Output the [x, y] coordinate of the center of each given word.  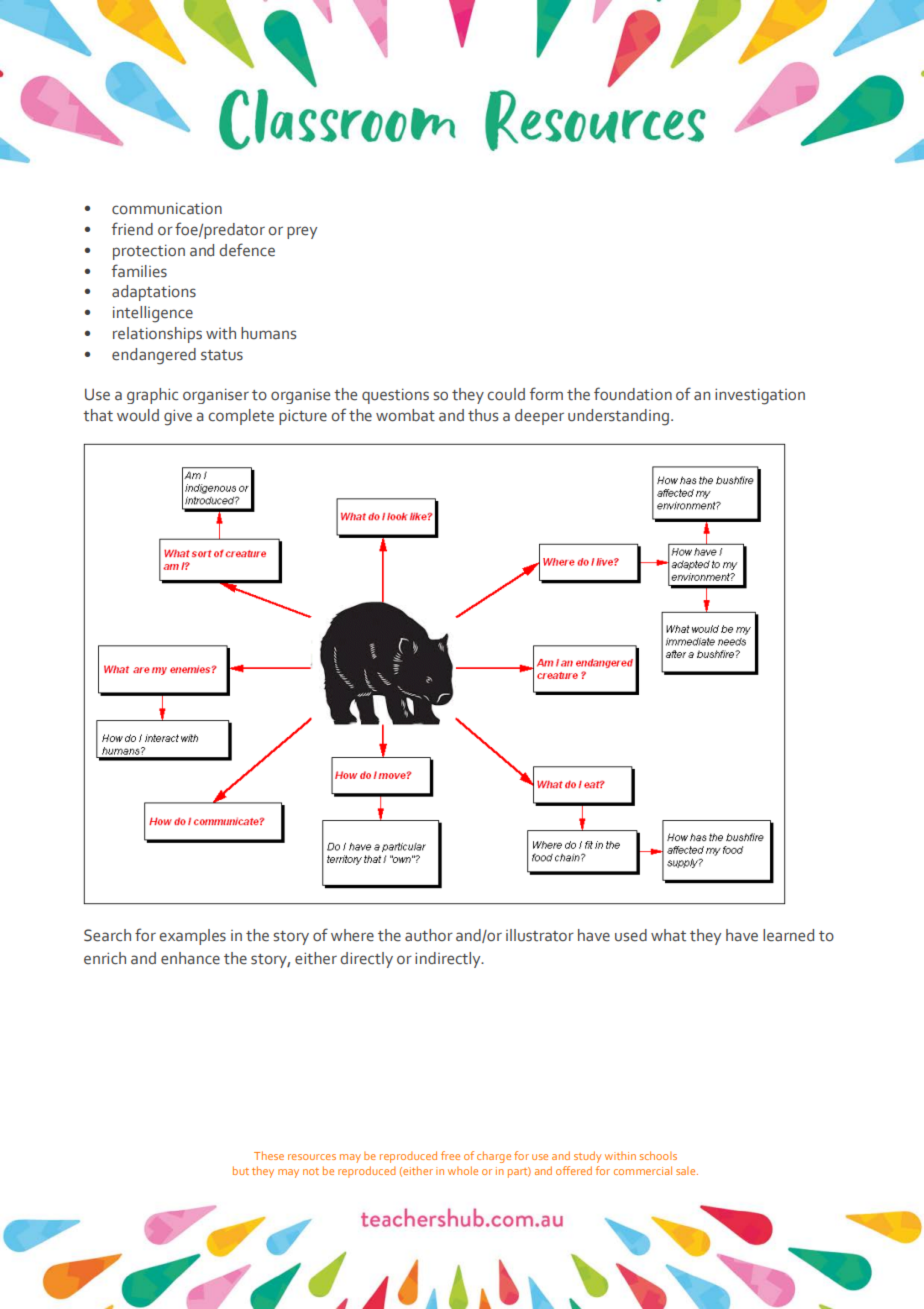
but [241, 1170]
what [668, 935]
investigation [760, 396]
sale [687, 1170]
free [450, 1155]
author [429, 935]
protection [149, 252]
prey [302, 232]
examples [192, 937]
